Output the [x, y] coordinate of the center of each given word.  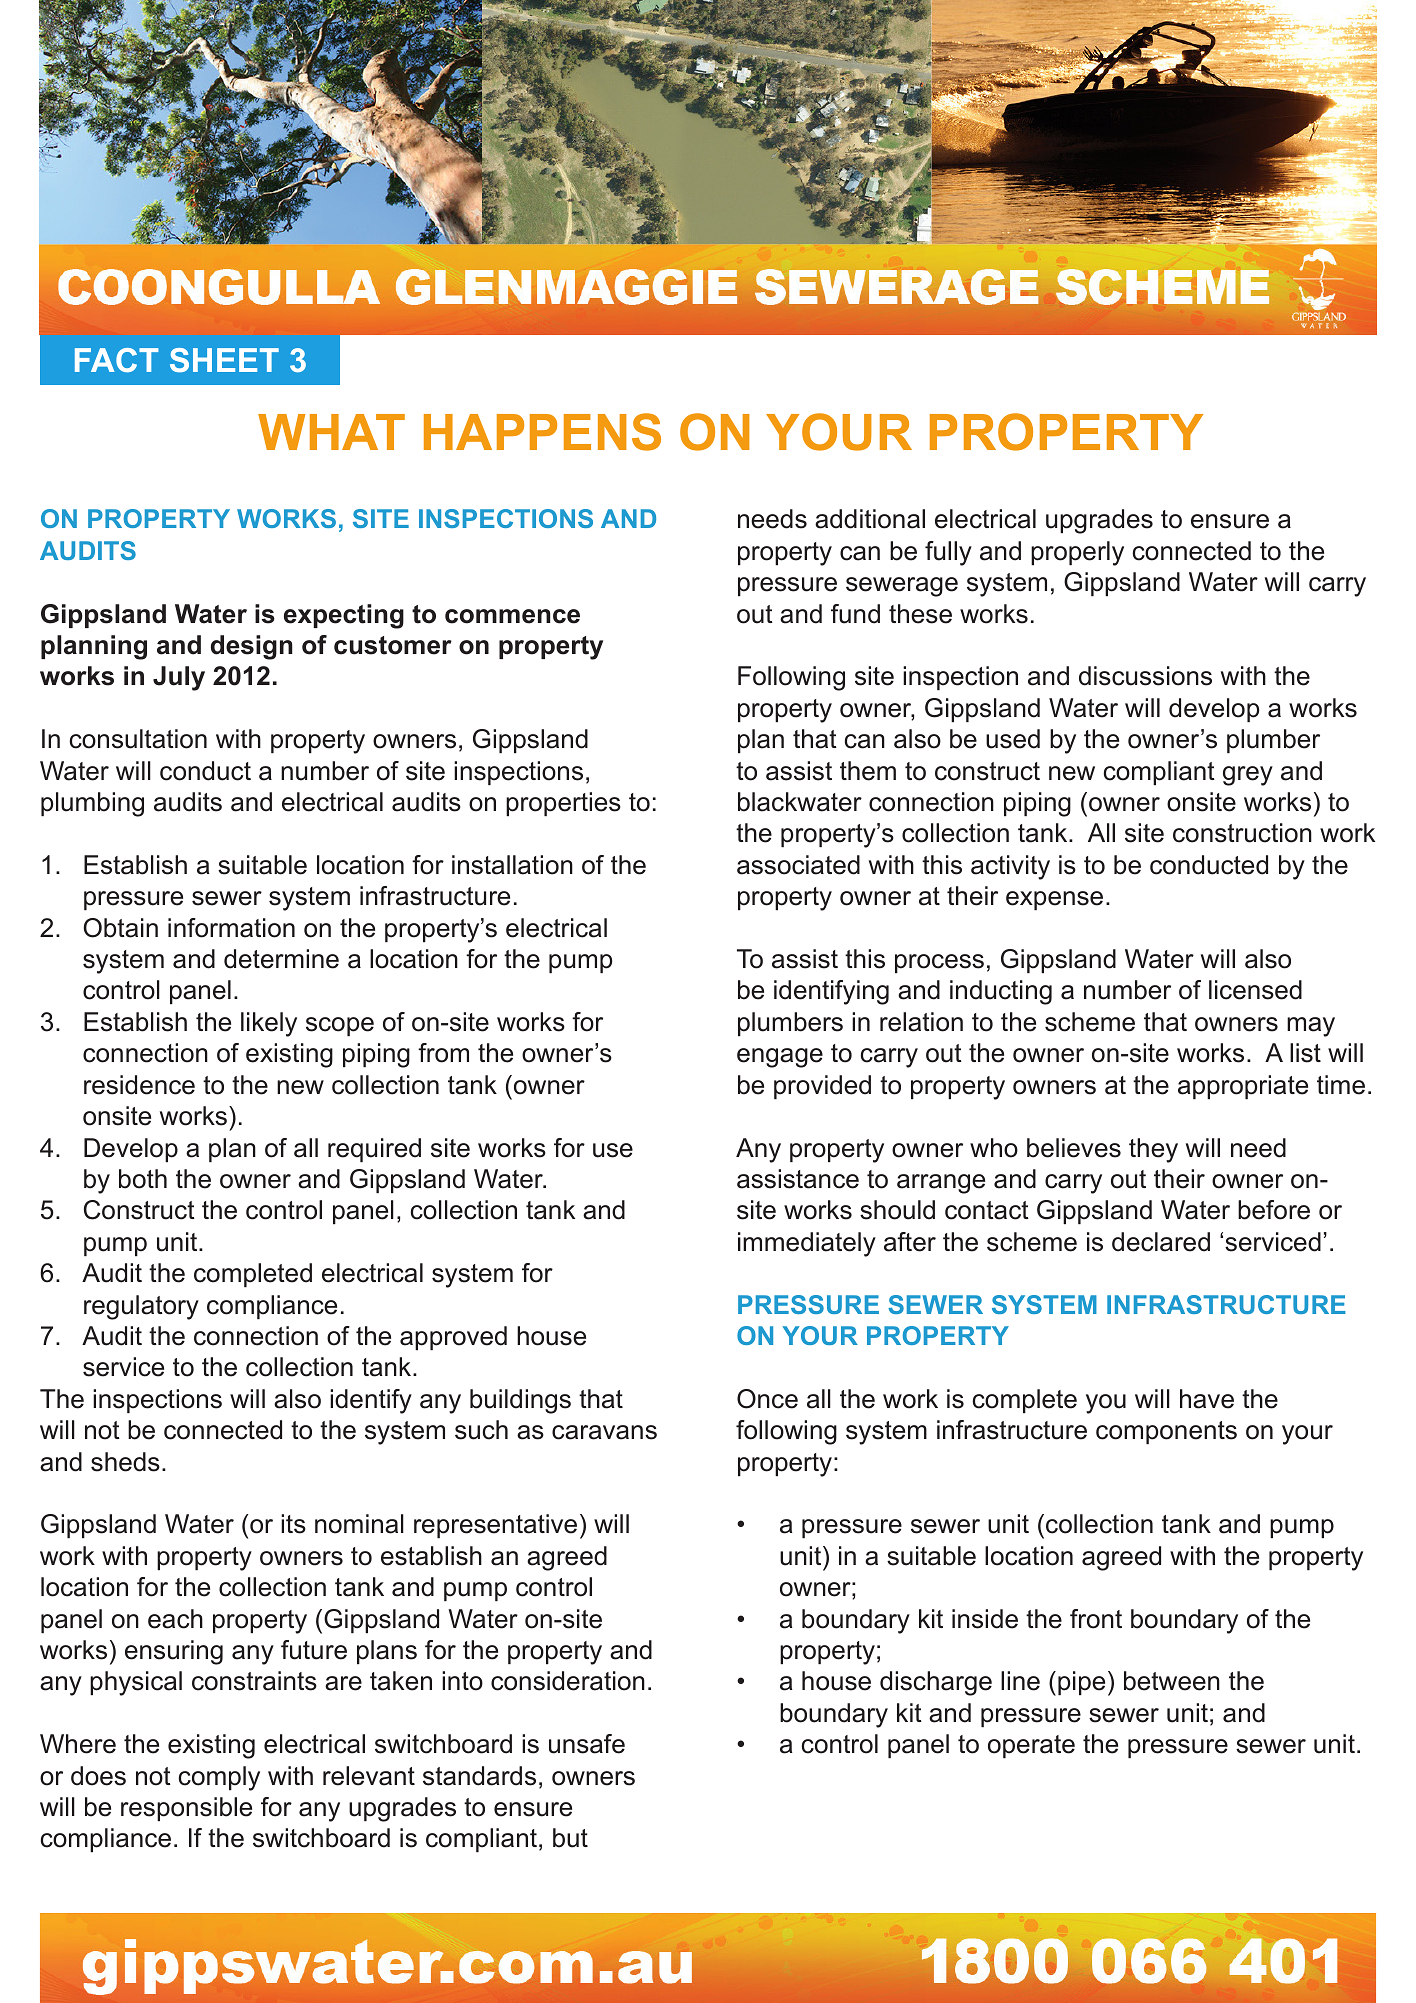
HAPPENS [542, 432]
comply [219, 1778]
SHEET [224, 360]
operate [1031, 1746]
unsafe [587, 1744]
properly [1077, 553]
